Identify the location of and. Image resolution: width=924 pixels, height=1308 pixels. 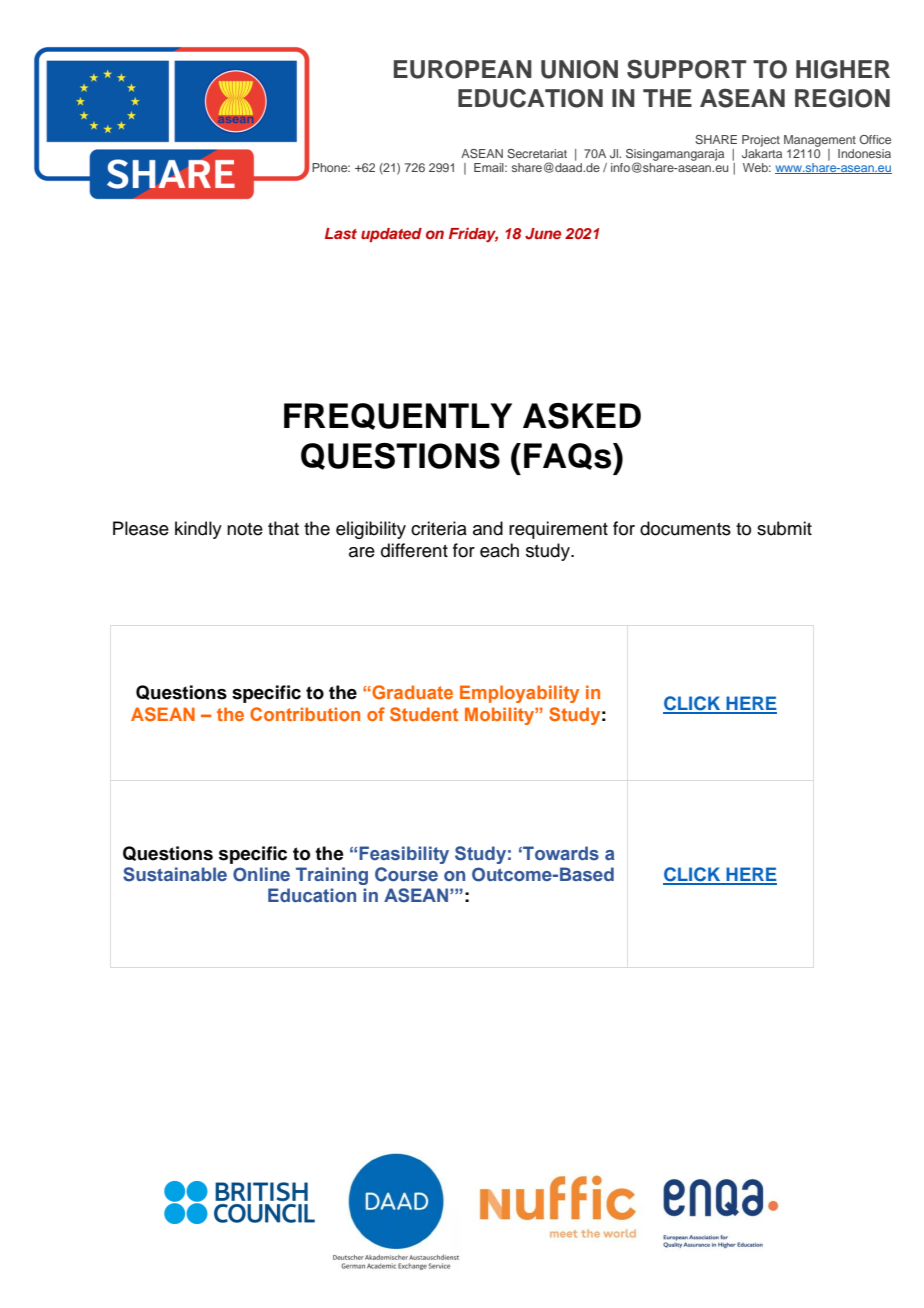
(488, 528).
